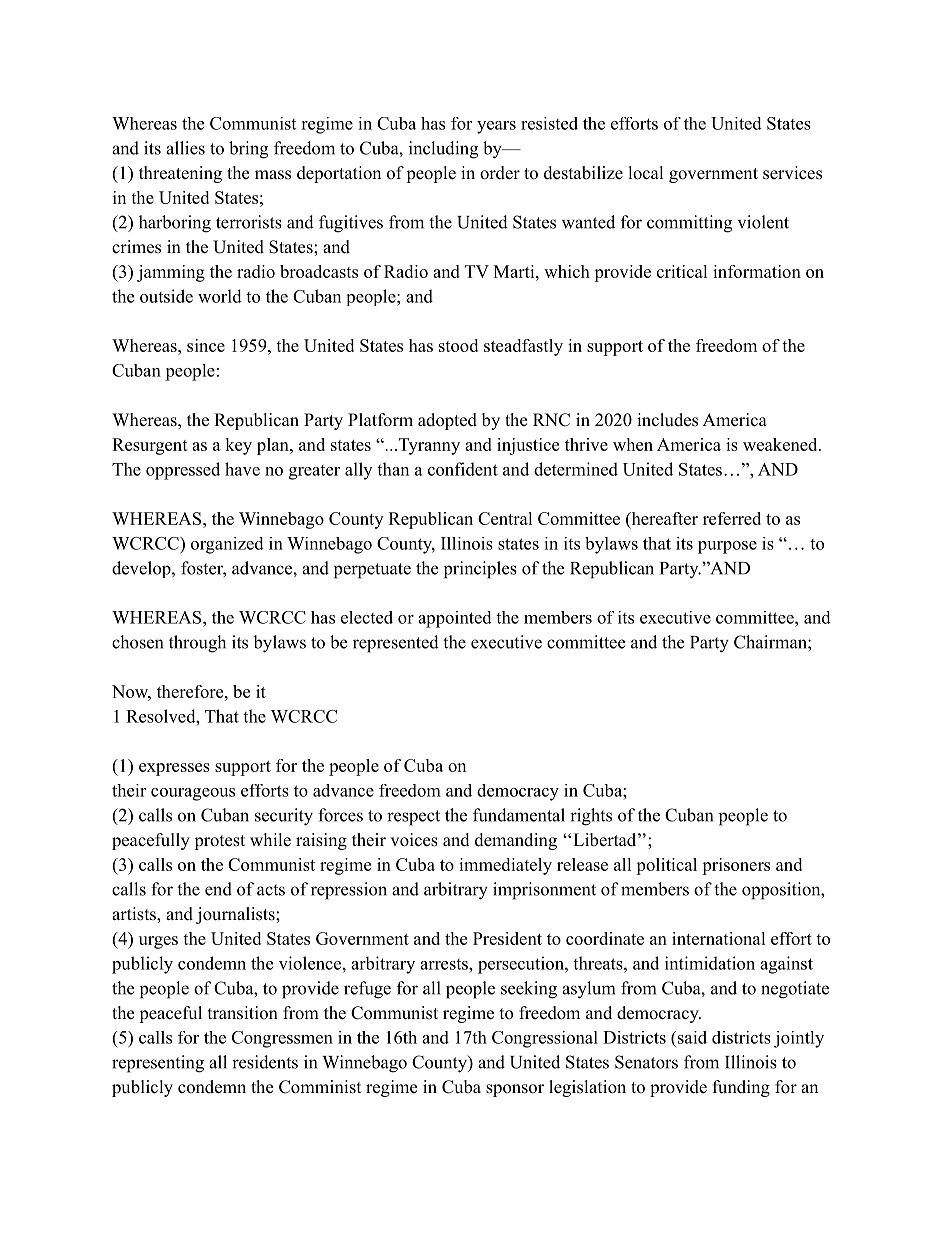 This image has width=952, height=1233. I want to click on allies, so click(185, 148).
